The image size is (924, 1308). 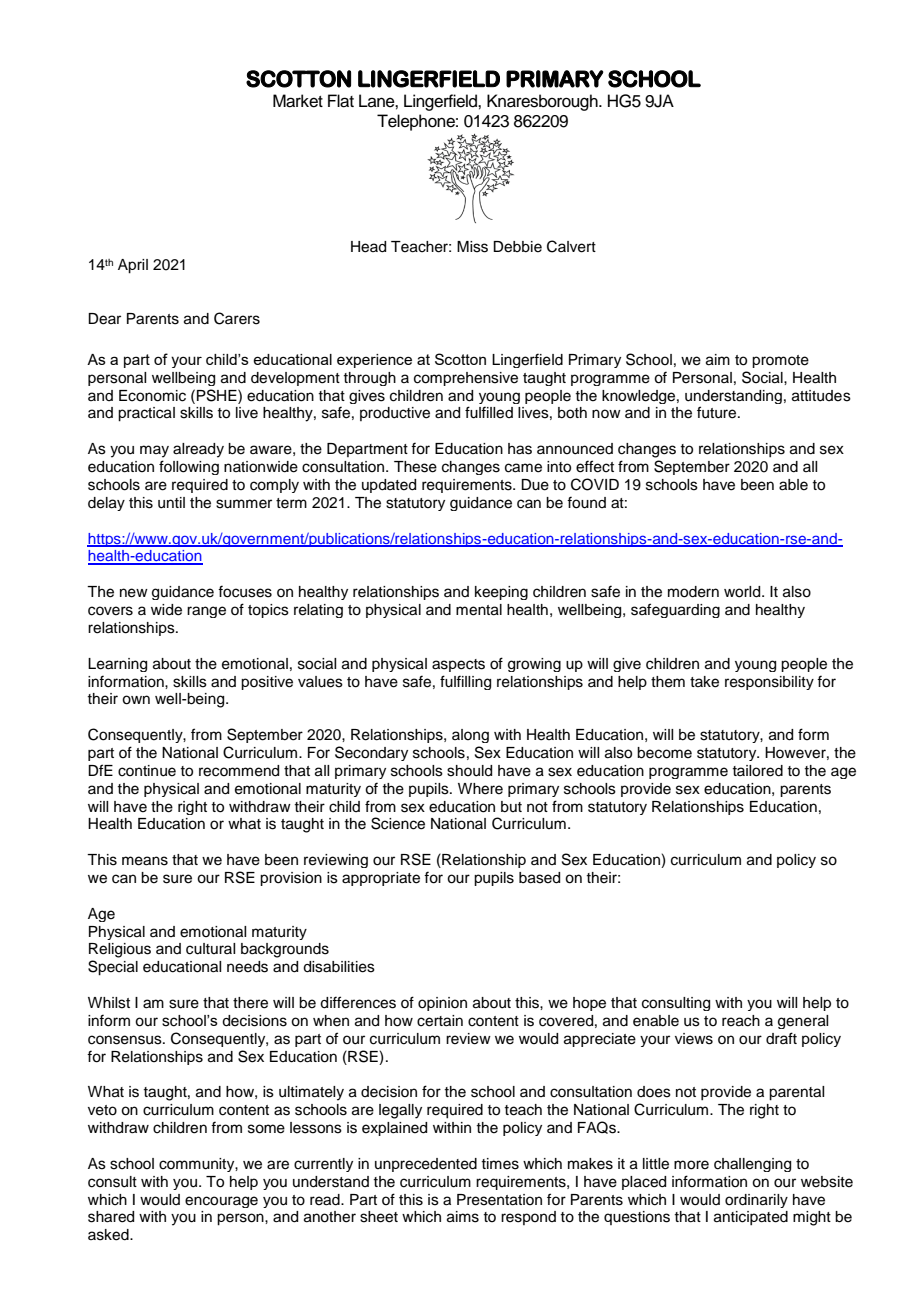 What do you see at coordinates (298, 101) in the image?
I see `Market` at bounding box center [298, 101].
